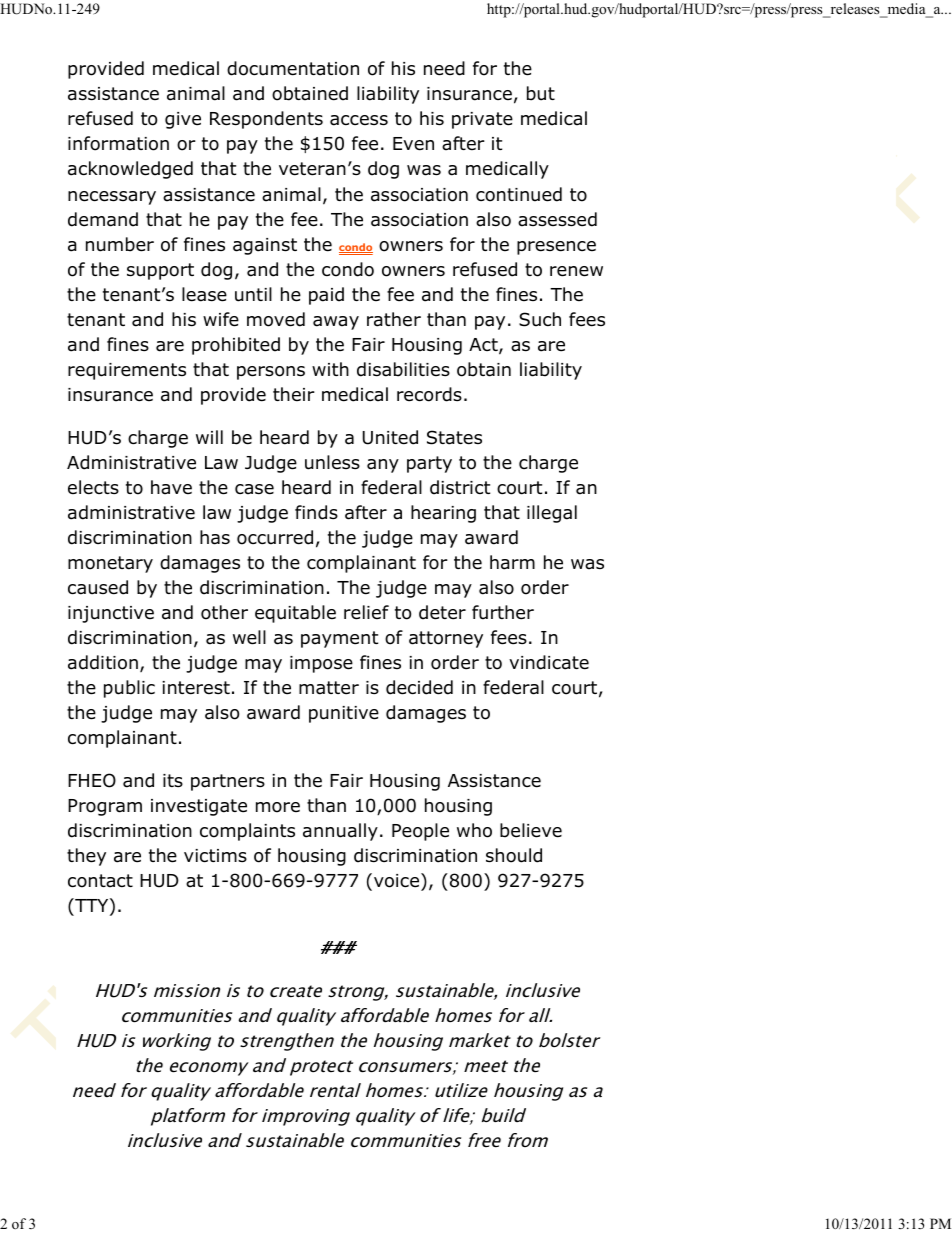  I want to click on access, so click(359, 120).
